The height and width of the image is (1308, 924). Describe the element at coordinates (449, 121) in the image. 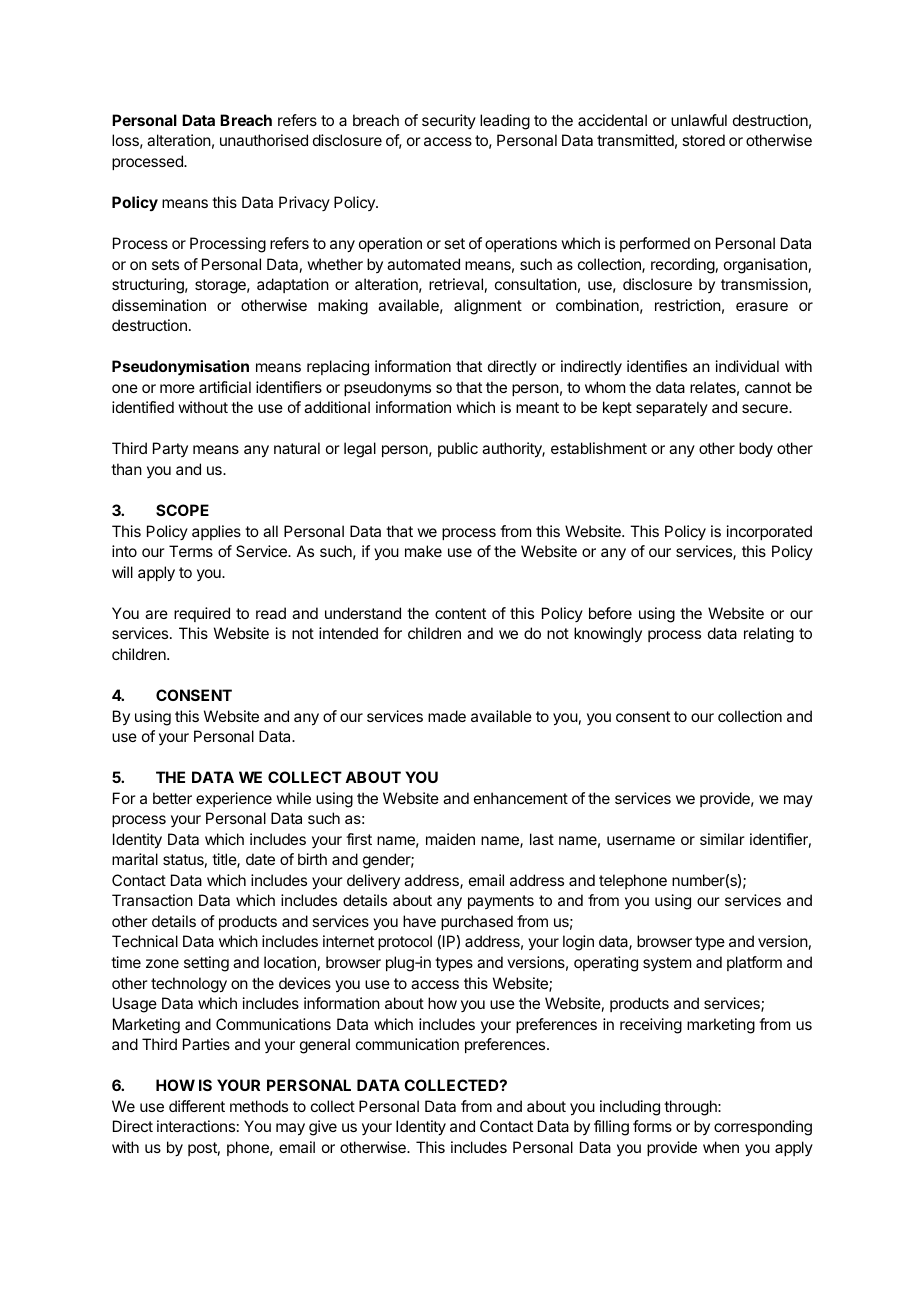

I see `security` at that location.
